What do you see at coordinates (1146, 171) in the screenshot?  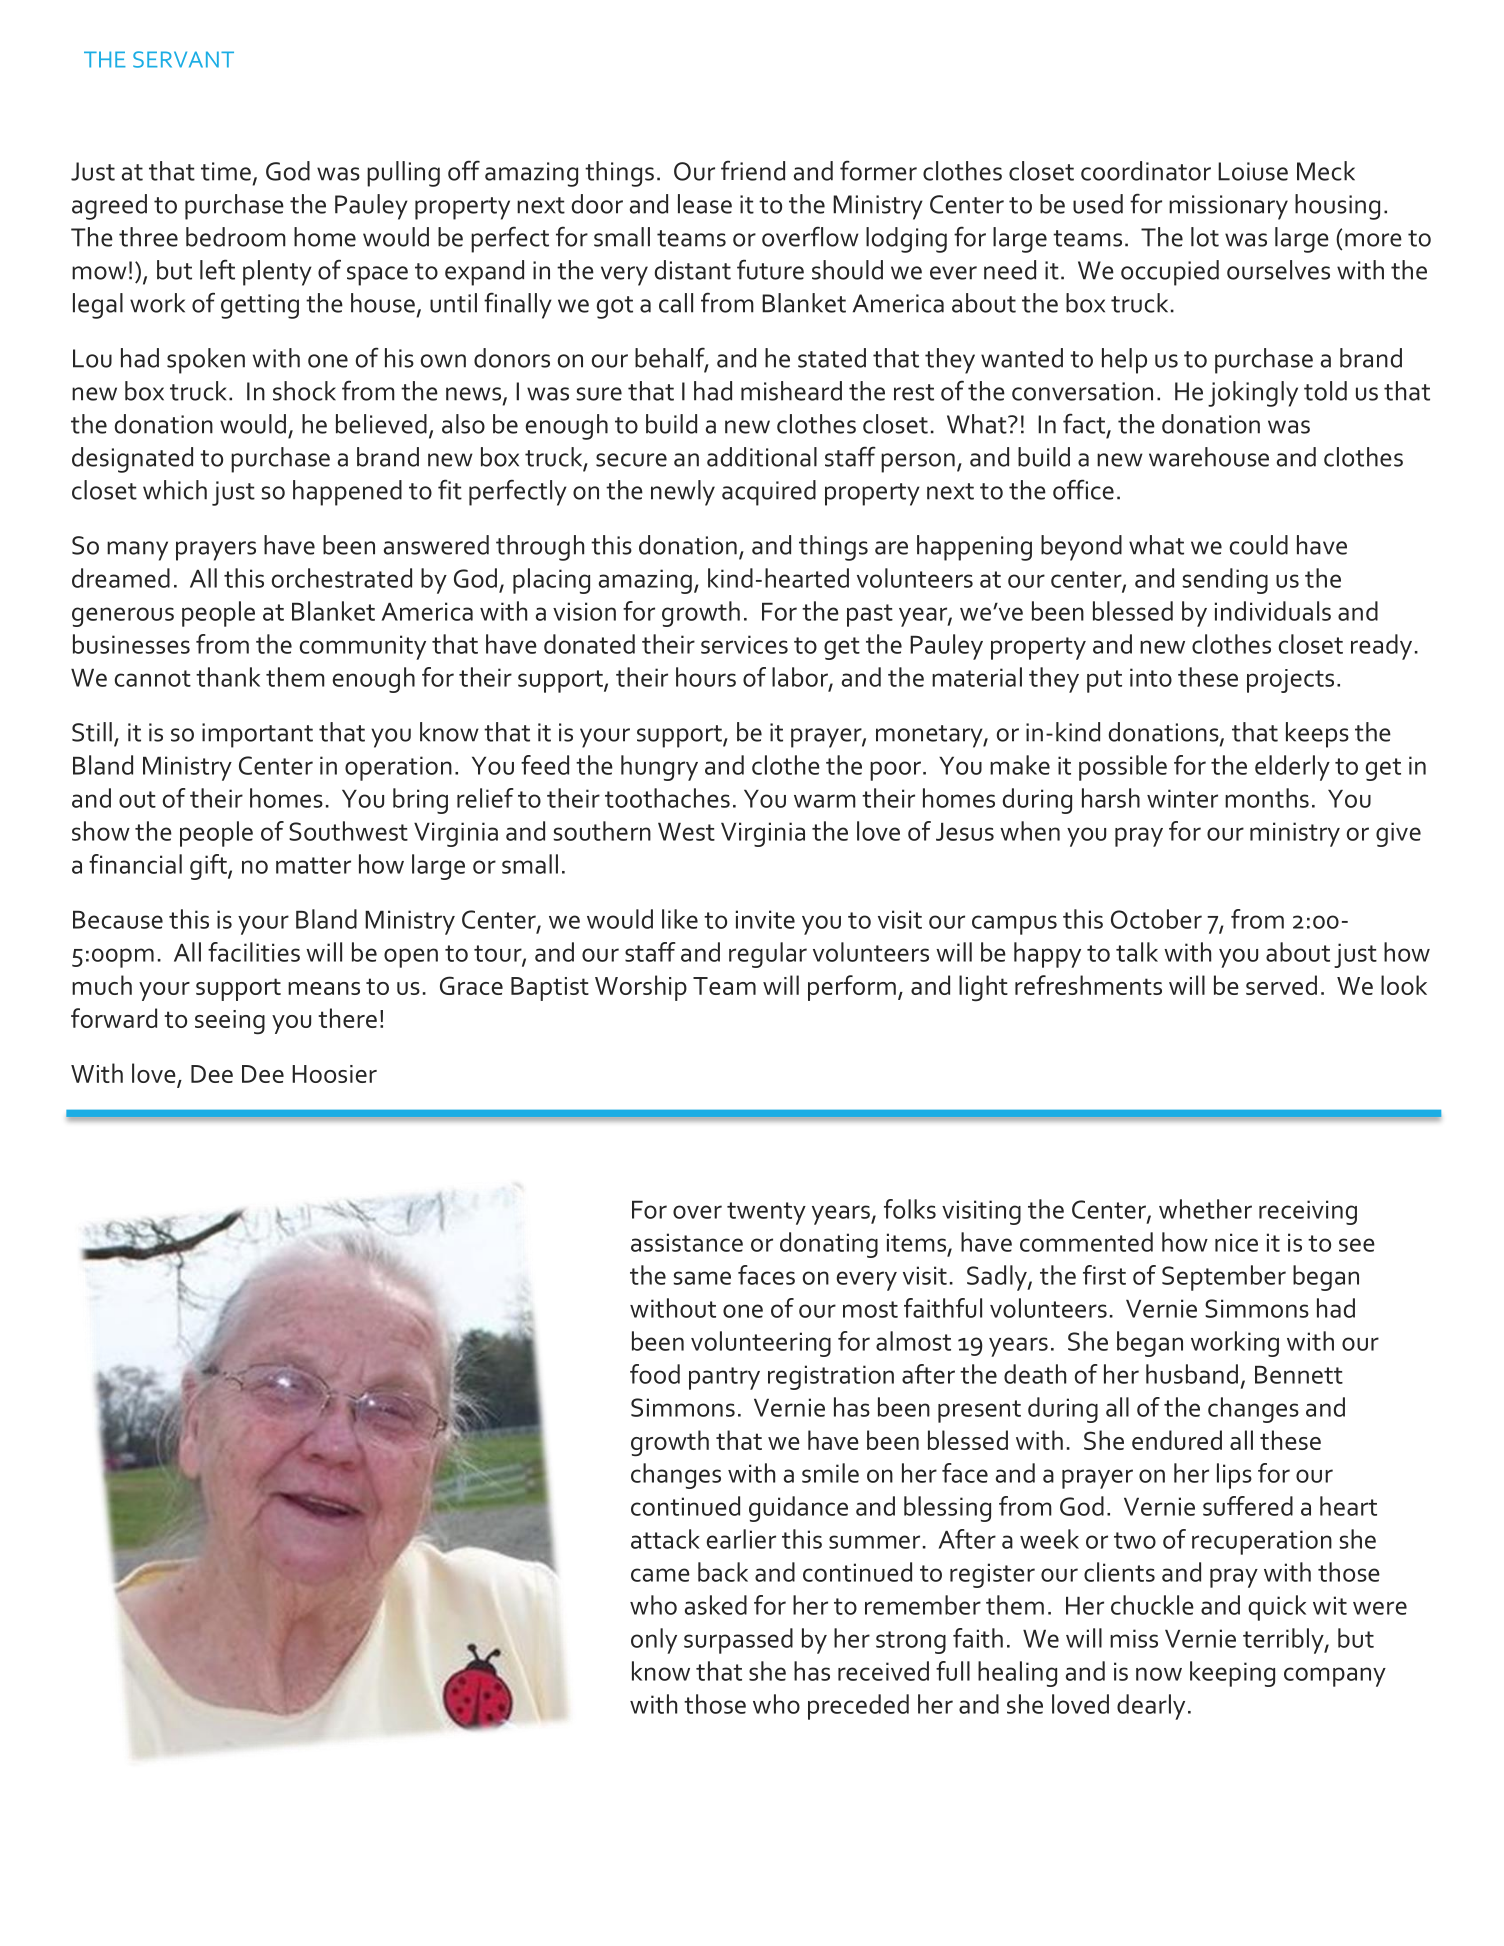 I see `coordinator` at bounding box center [1146, 171].
